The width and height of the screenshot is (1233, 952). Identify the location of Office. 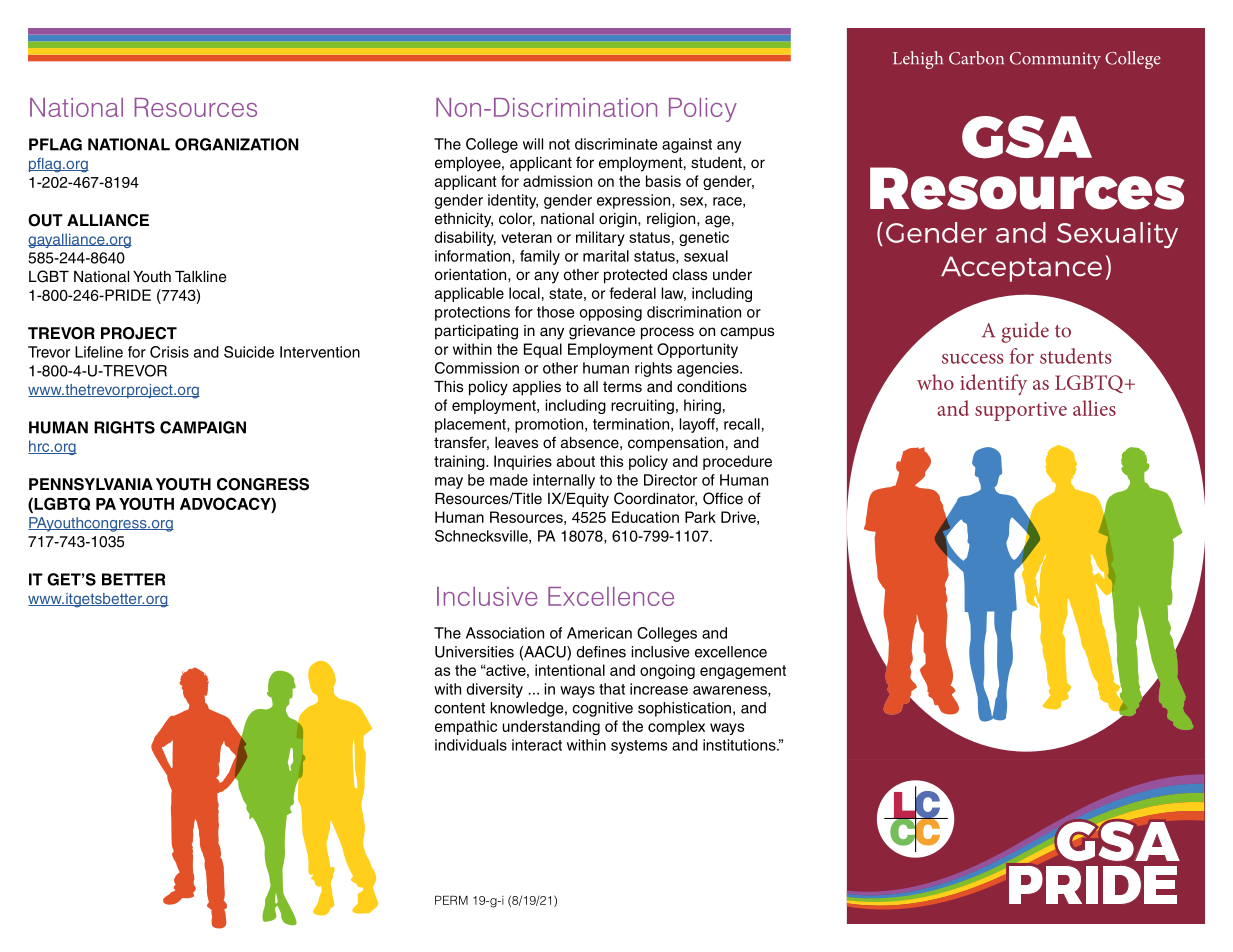
(723, 498).
